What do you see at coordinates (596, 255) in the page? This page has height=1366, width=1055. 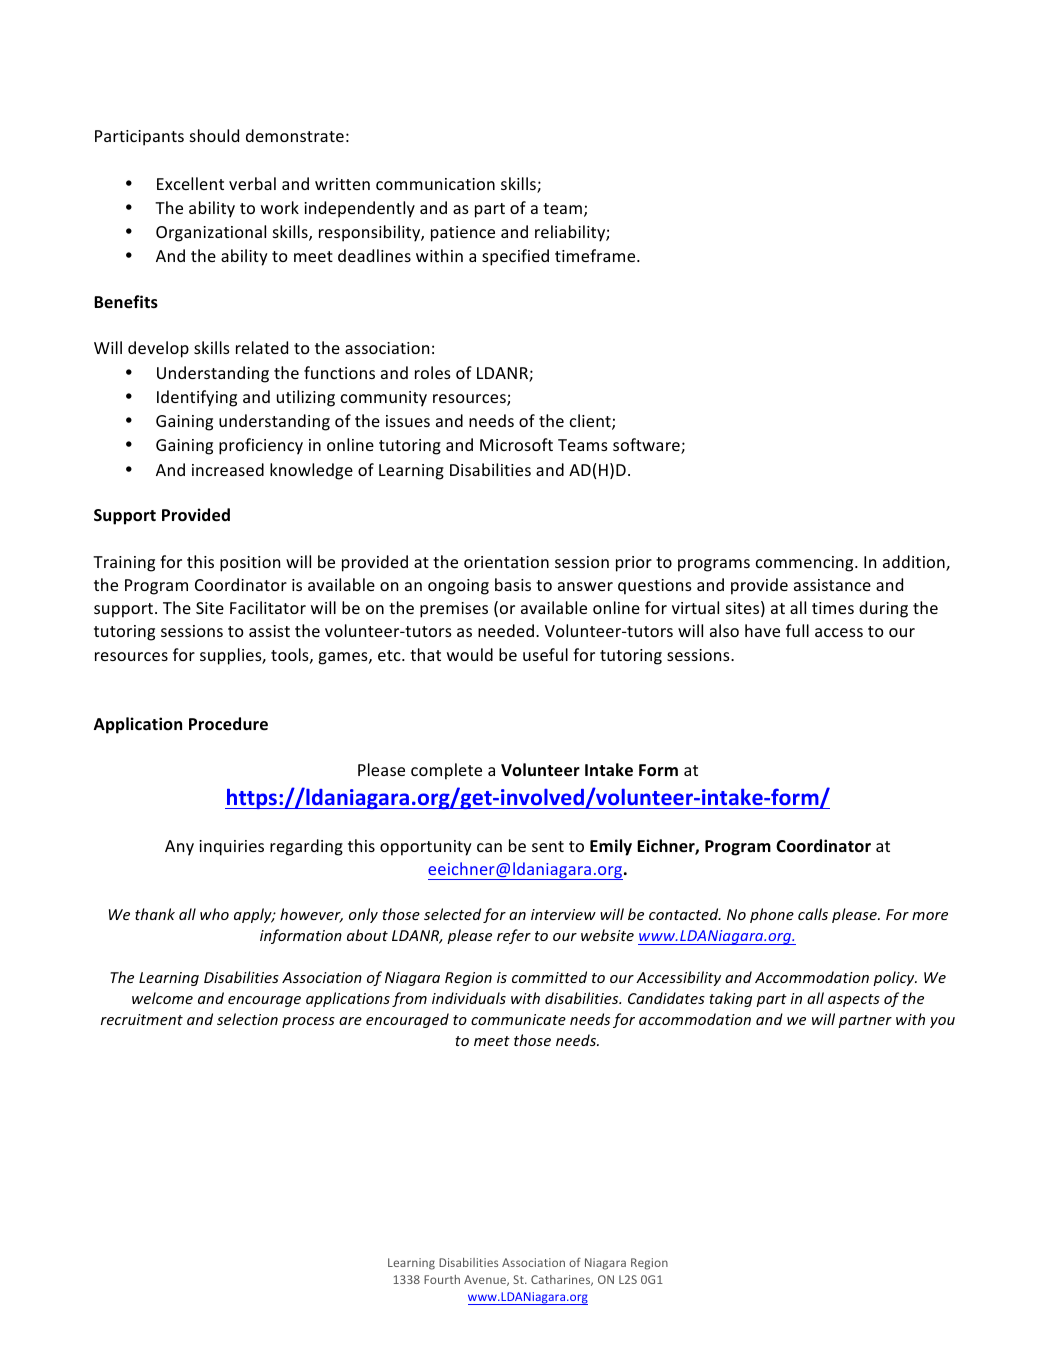 I see `timeframe` at bounding box center [596, 255].
